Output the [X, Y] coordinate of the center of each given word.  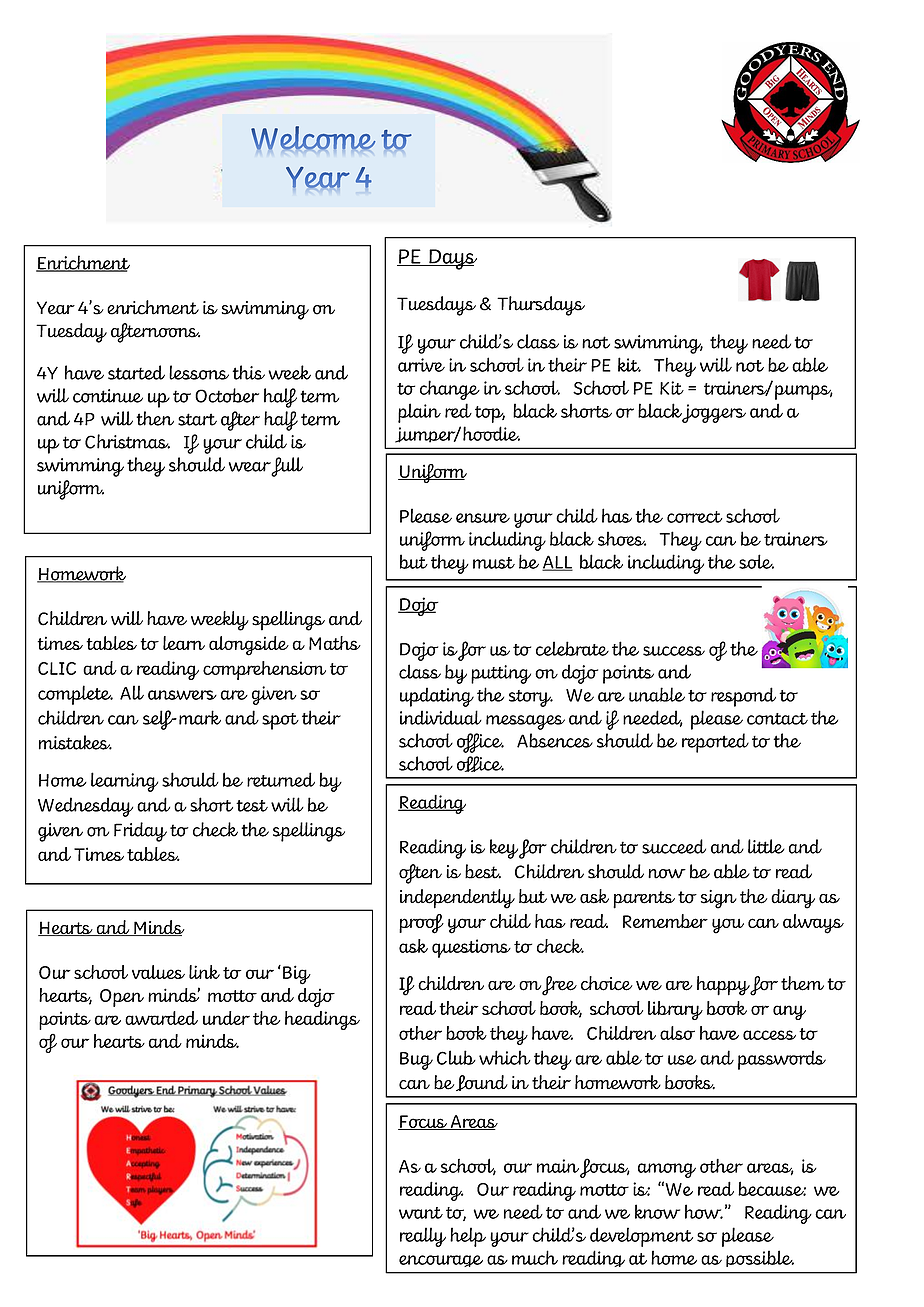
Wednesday [85, 807]
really [423, 1237]
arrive [421, 365]
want [421, 1213]
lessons [199, 372]
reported [715, 743]
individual [441, 717]
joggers [714, 413]
